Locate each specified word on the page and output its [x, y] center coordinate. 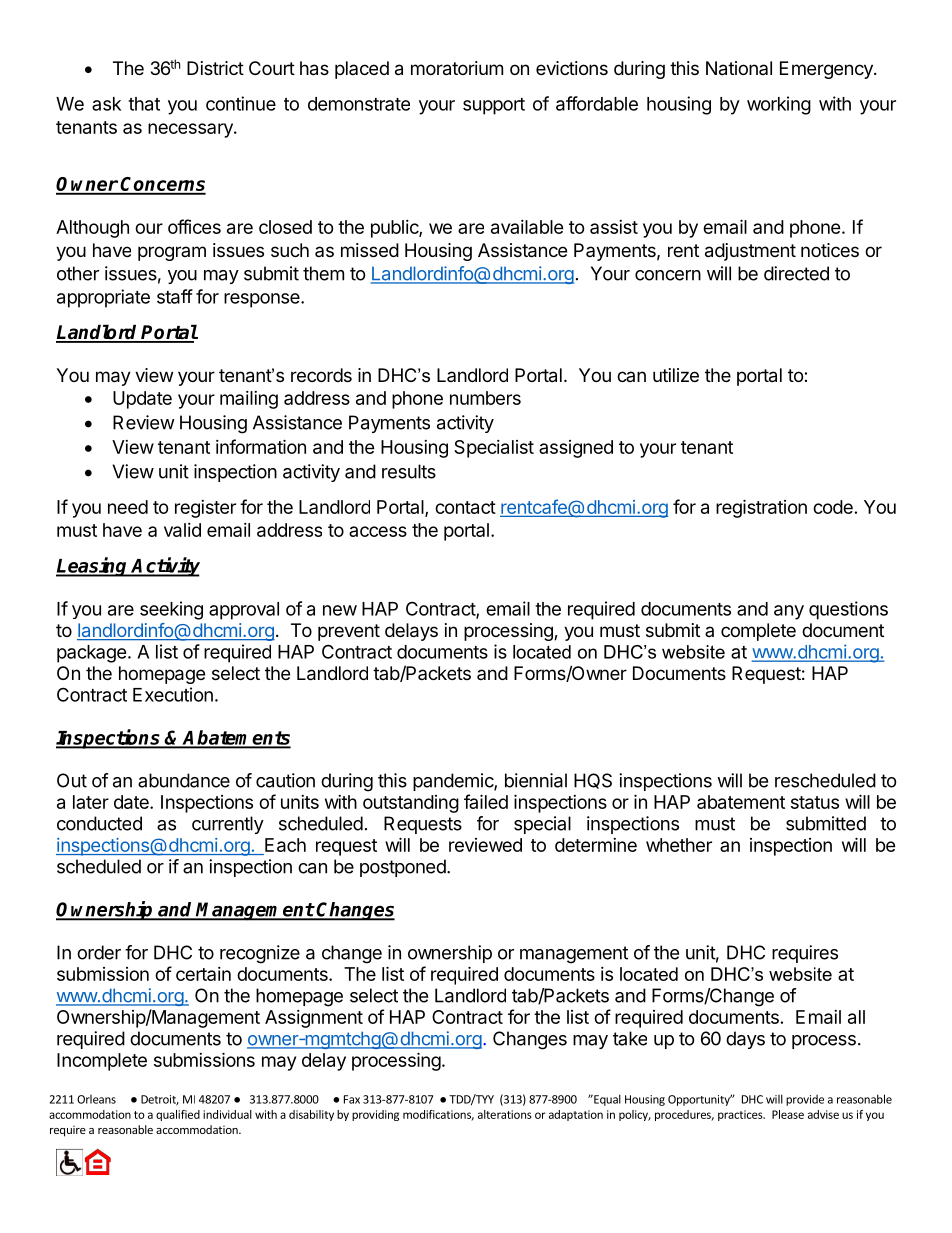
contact [465, 507]
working [779, 105]
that [144, 104]
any [789, 612]
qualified [178, 1115]
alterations [505, 1114]
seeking [171, 610]
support [494, 106]
